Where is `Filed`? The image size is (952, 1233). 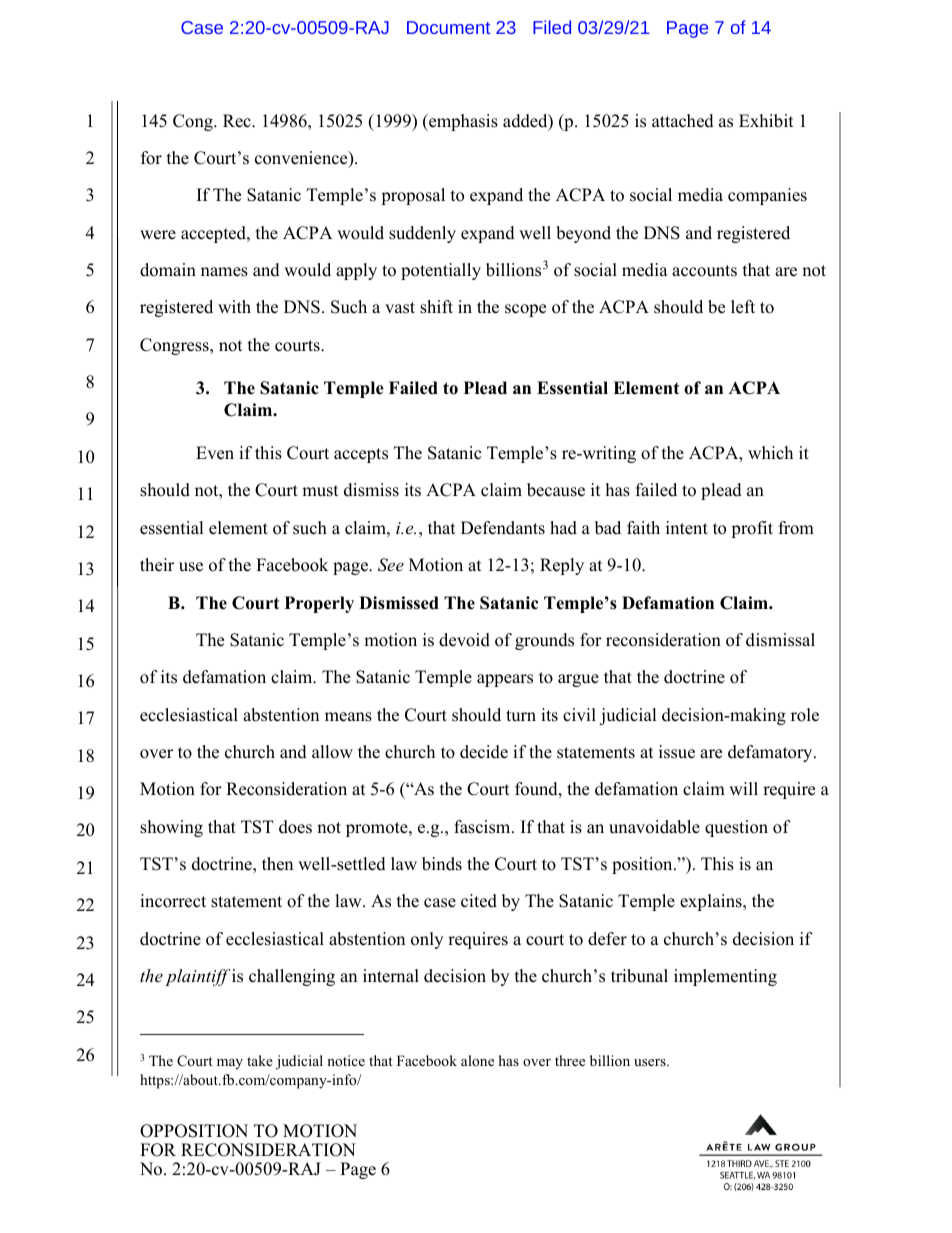
Filed is located at coordinates (552, 27).
